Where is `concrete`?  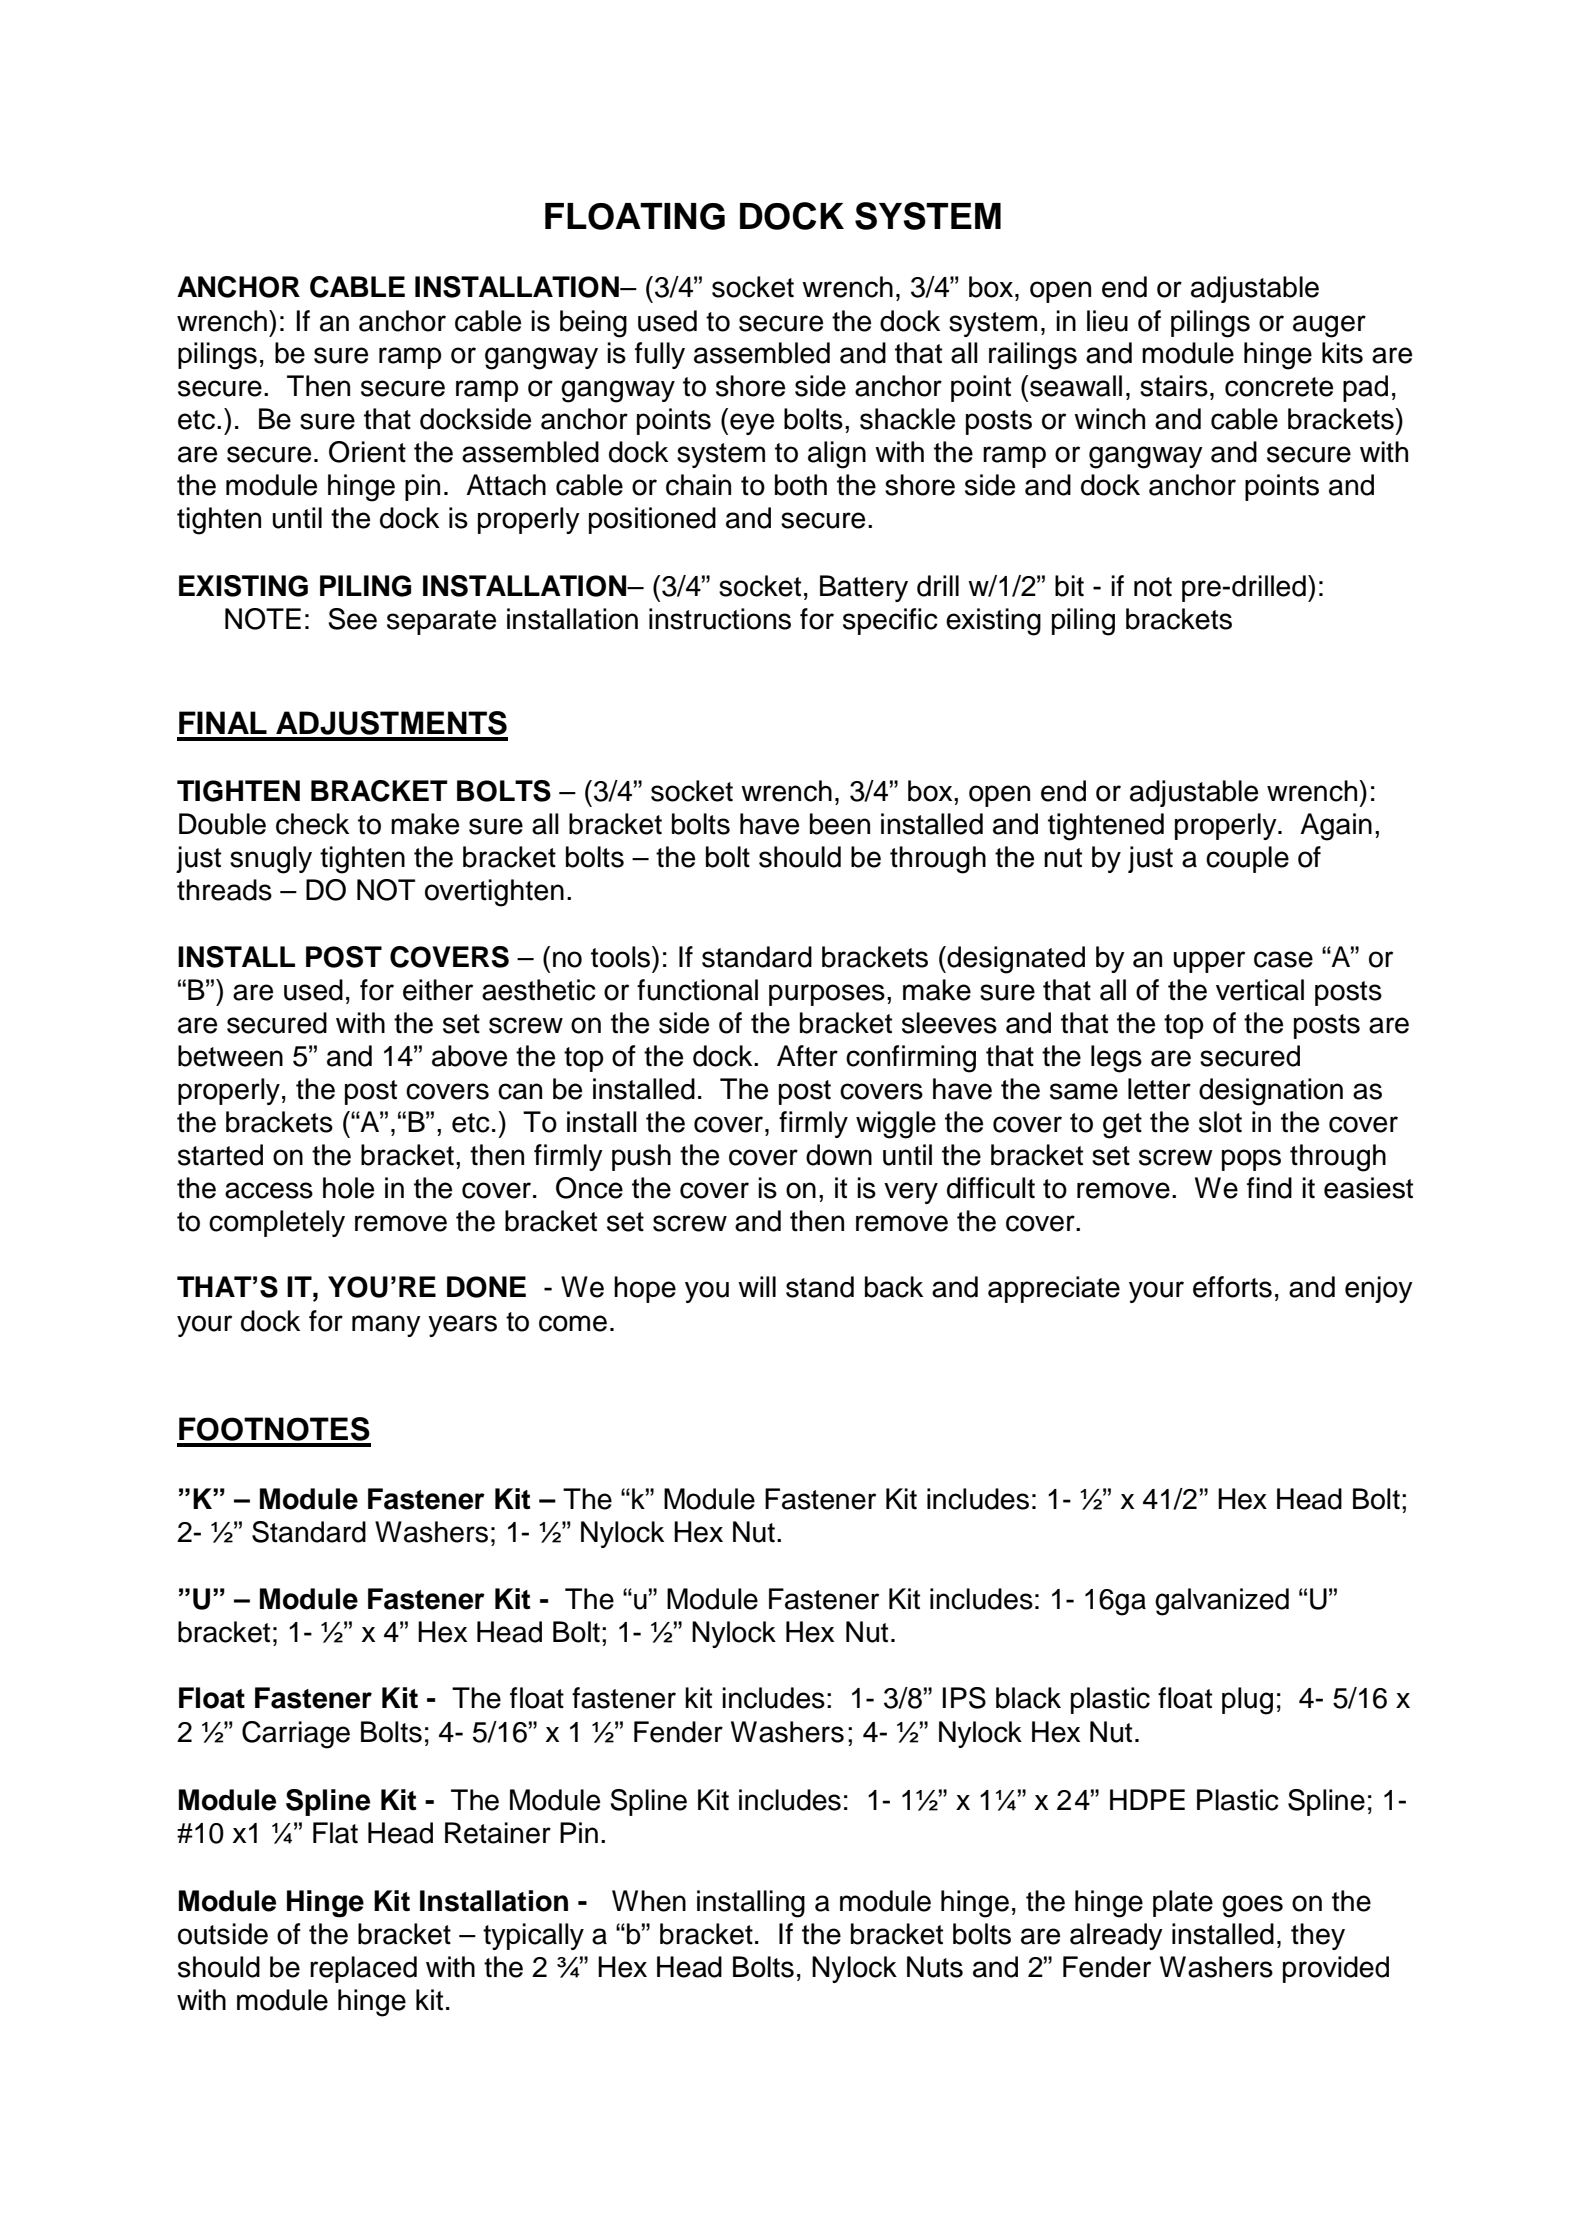
concrete is located at coordinates (1279, 387).
